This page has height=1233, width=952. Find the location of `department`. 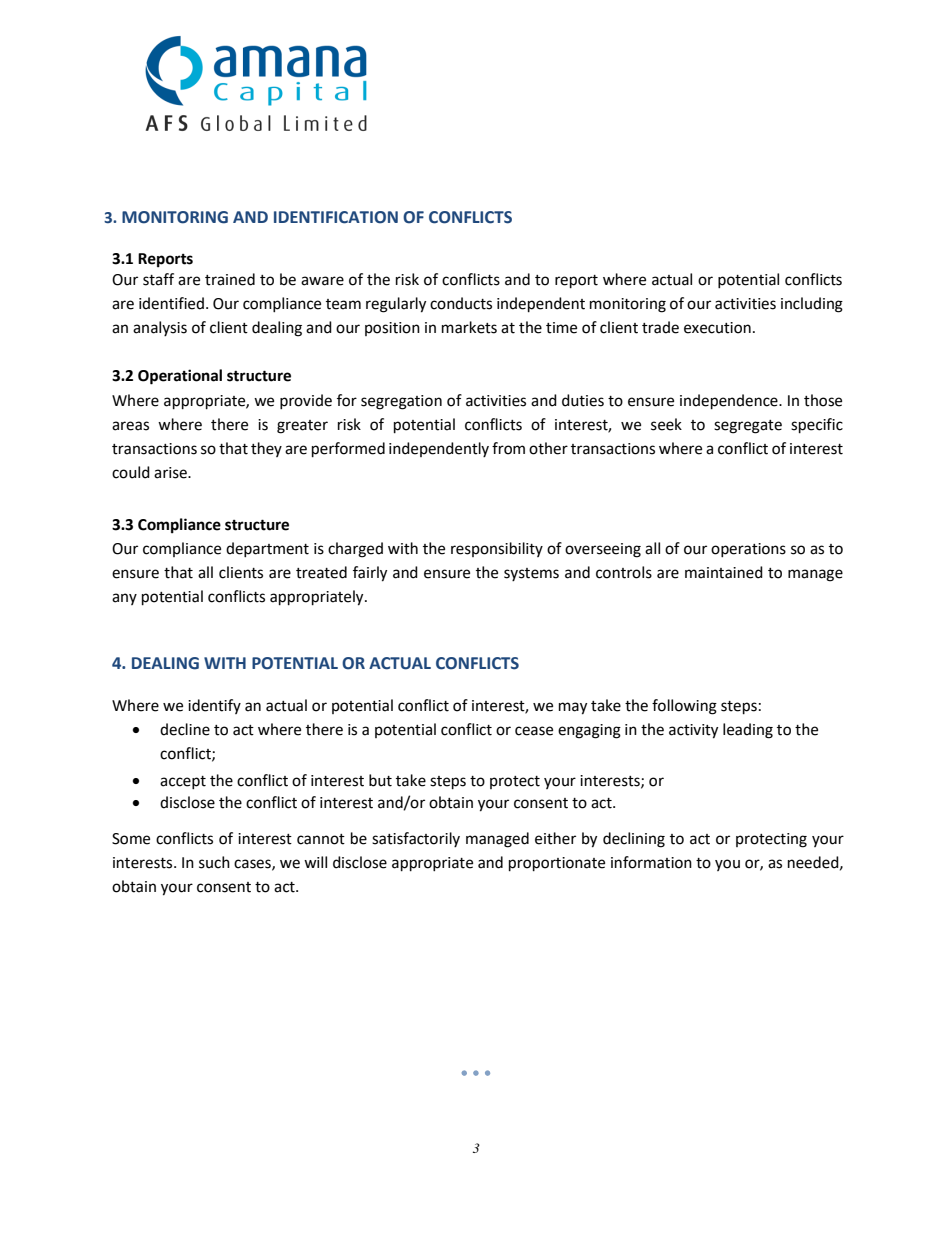

department is located at coordinates (267, 549).
